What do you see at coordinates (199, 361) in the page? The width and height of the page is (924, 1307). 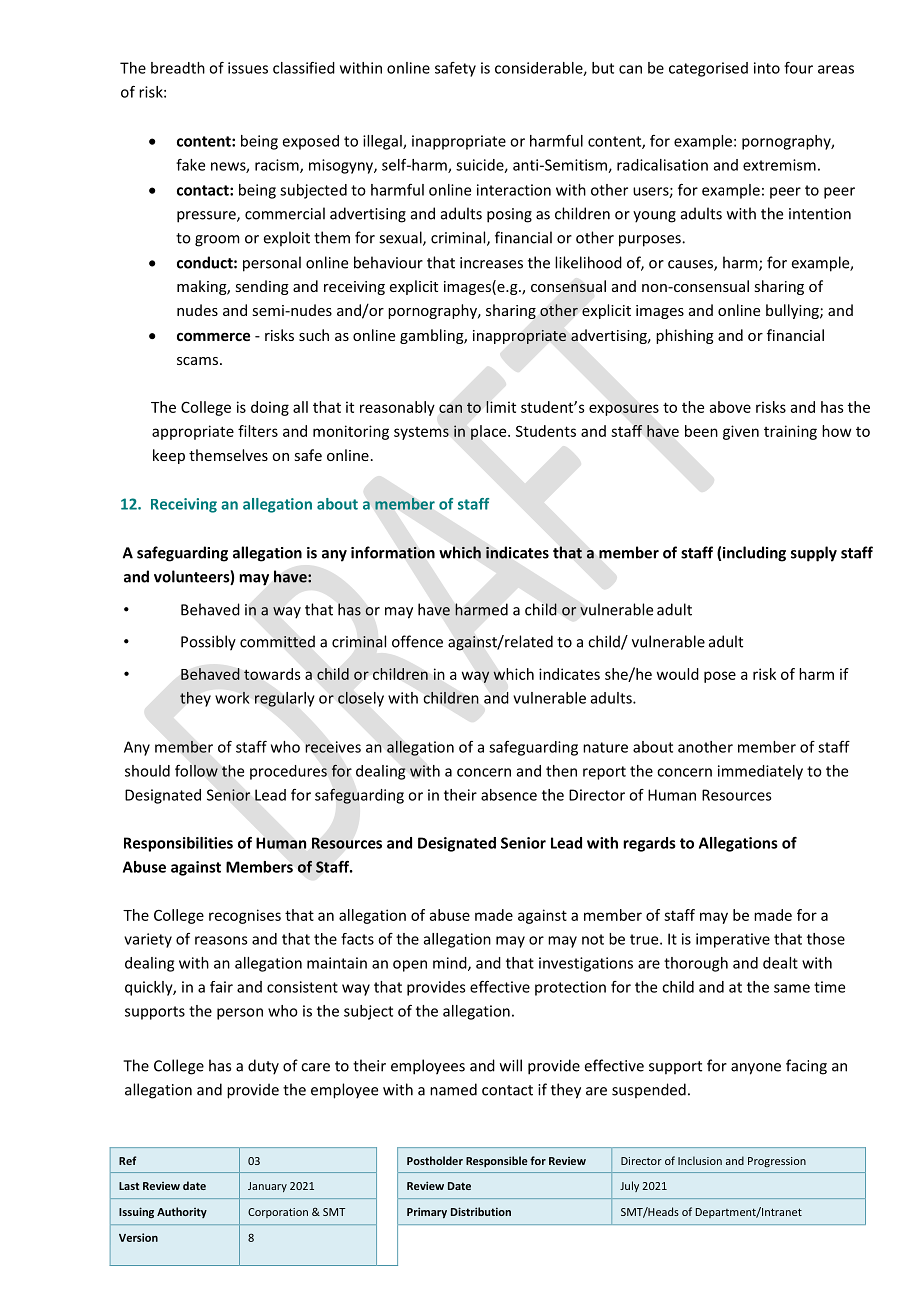 I see `scams` at bounding box center [199, 361].
